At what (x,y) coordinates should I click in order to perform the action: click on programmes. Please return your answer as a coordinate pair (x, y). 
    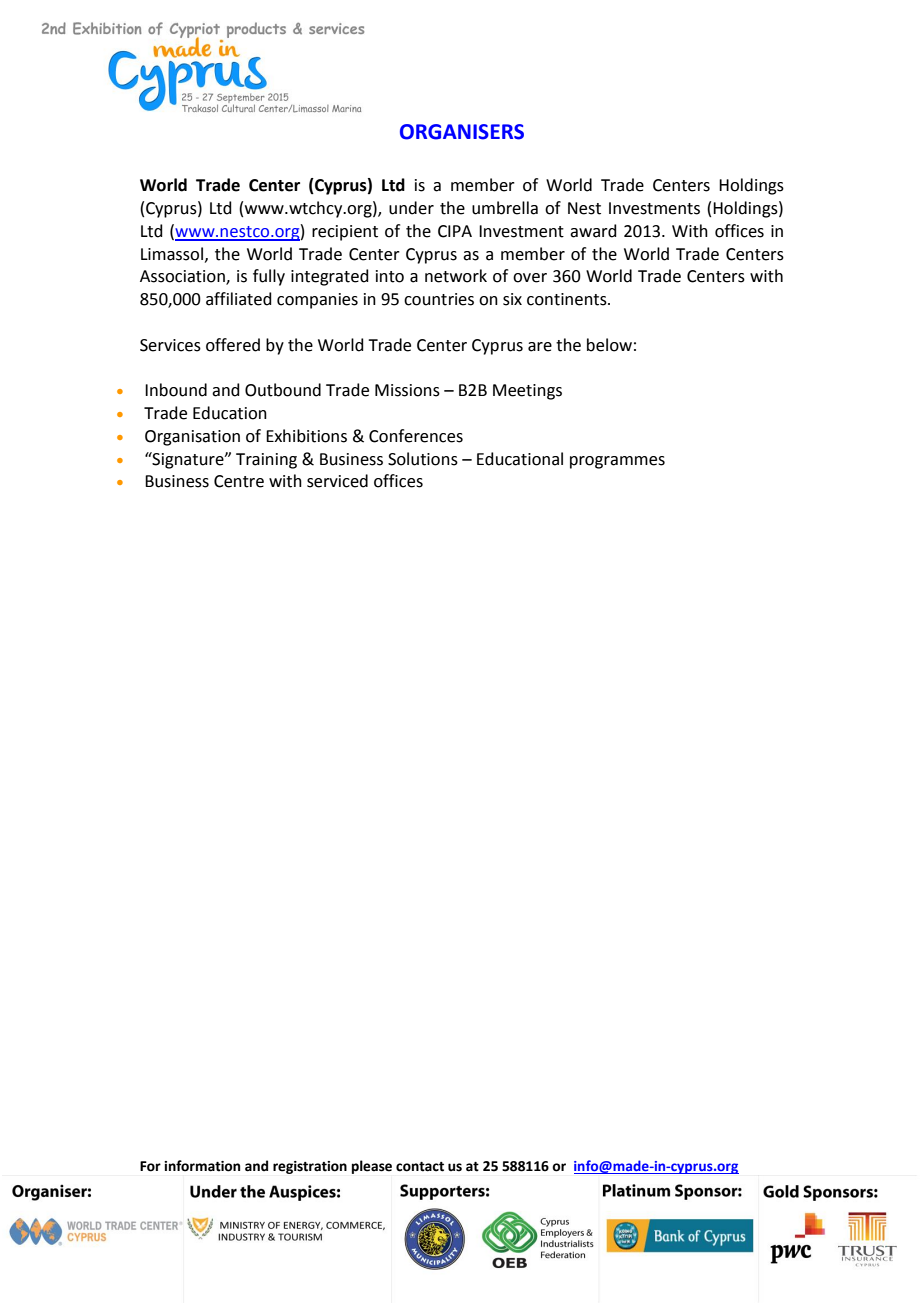
    Looking at the image, I should click on (617, 462).
